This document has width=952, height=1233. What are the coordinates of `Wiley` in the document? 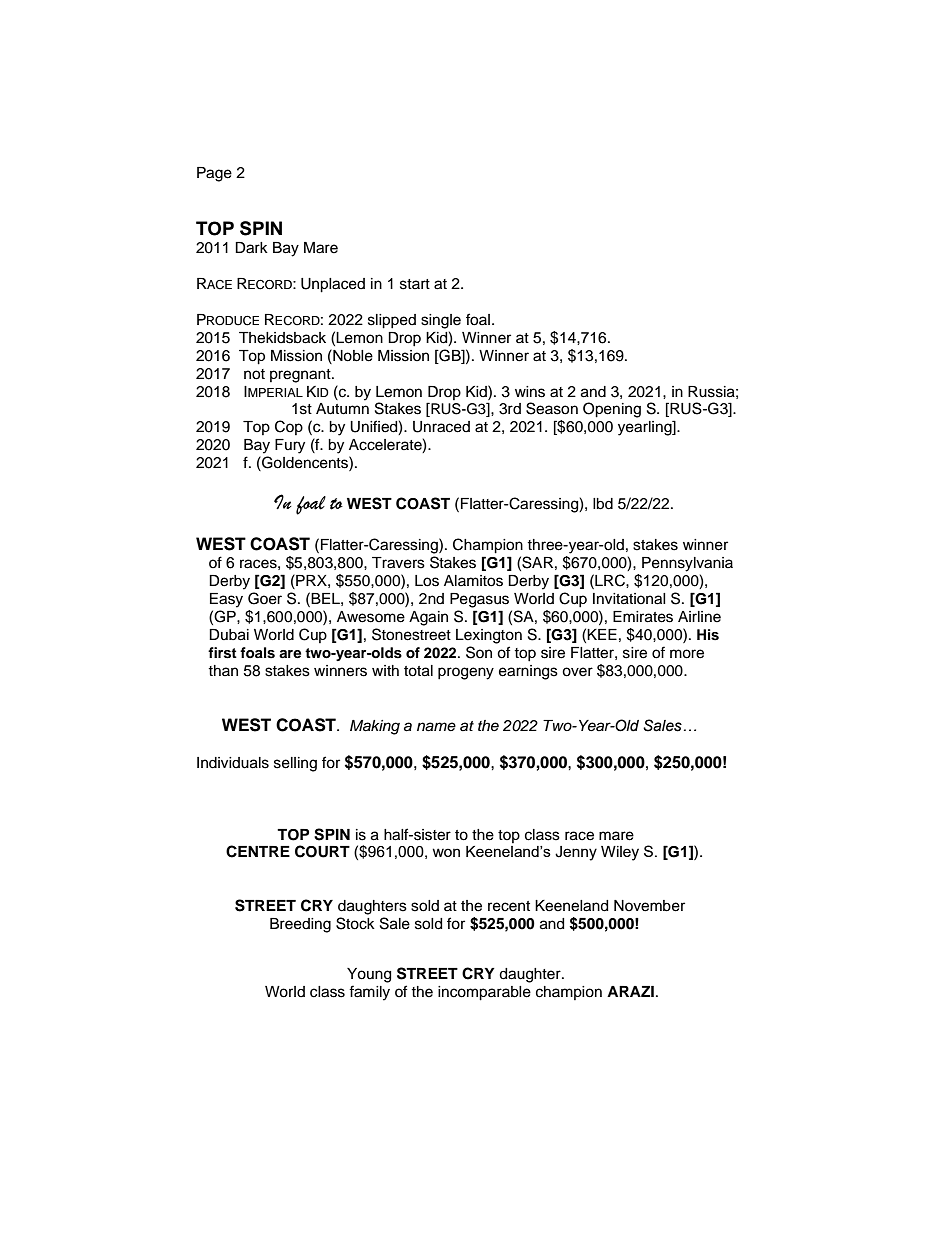 It's located at (620, 853).
